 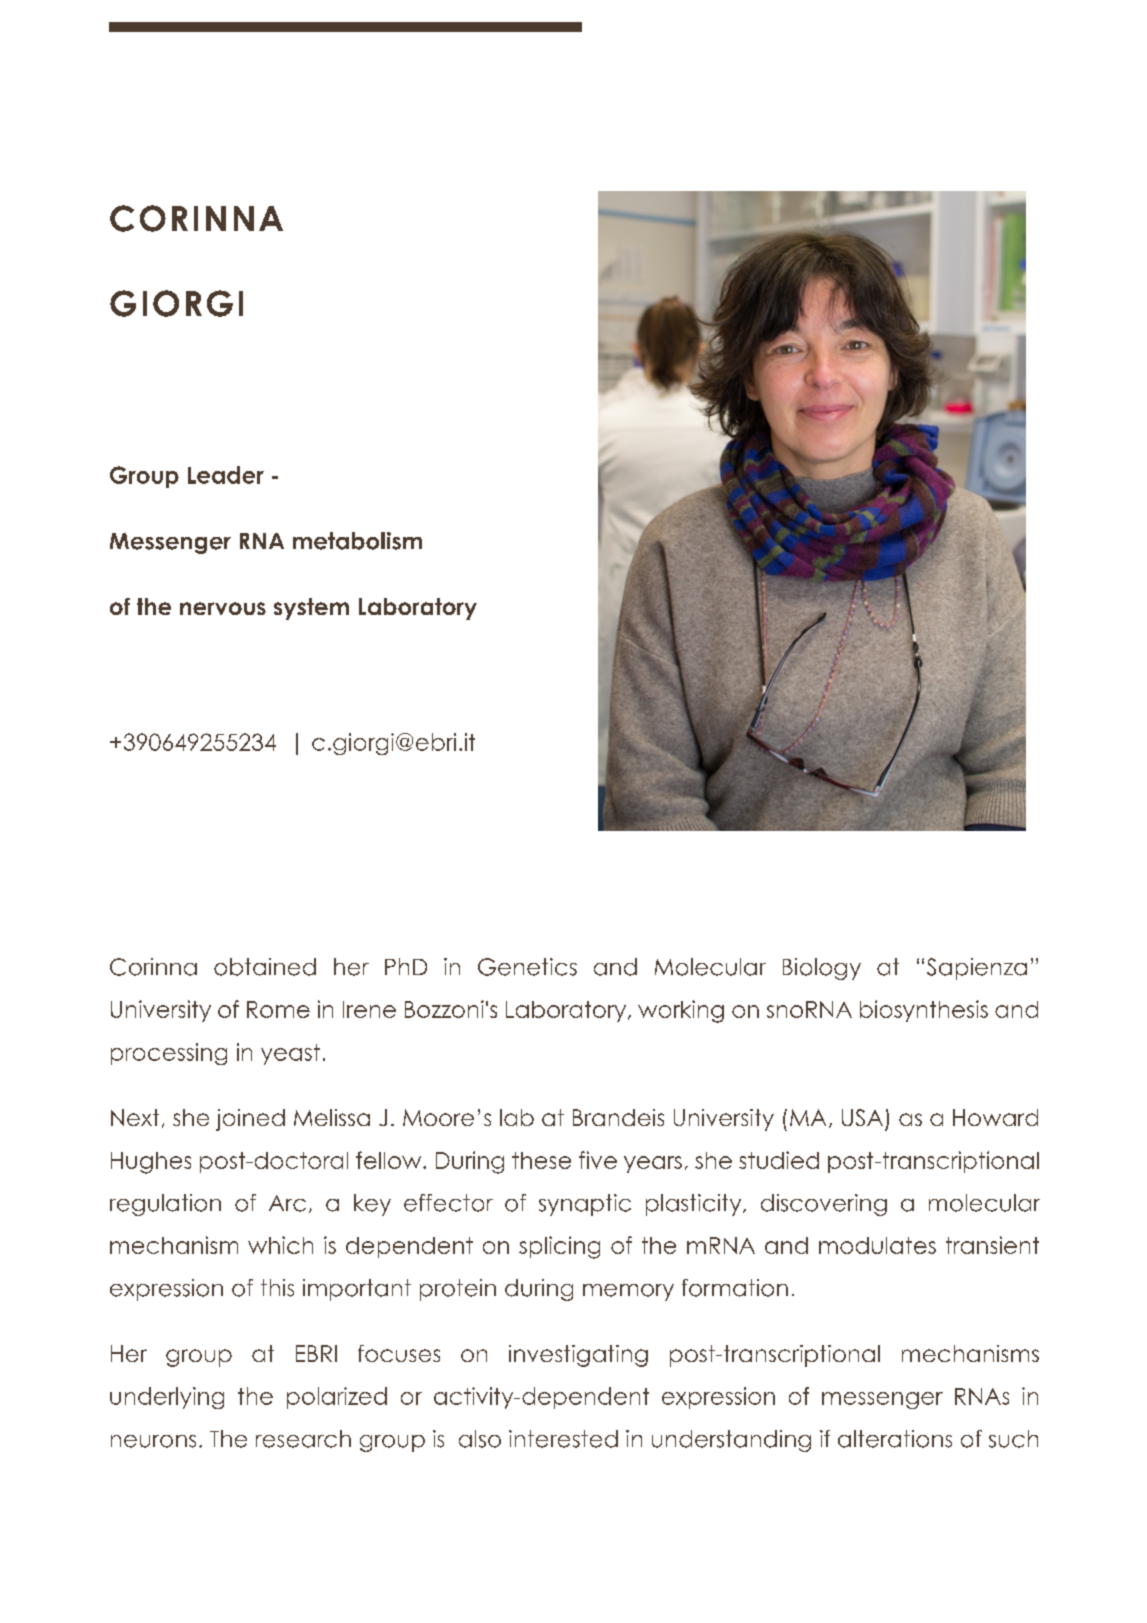 What do you see at coordinates (265, 967) in the page?
I see `obtained` at bounding box center [265, 967].
